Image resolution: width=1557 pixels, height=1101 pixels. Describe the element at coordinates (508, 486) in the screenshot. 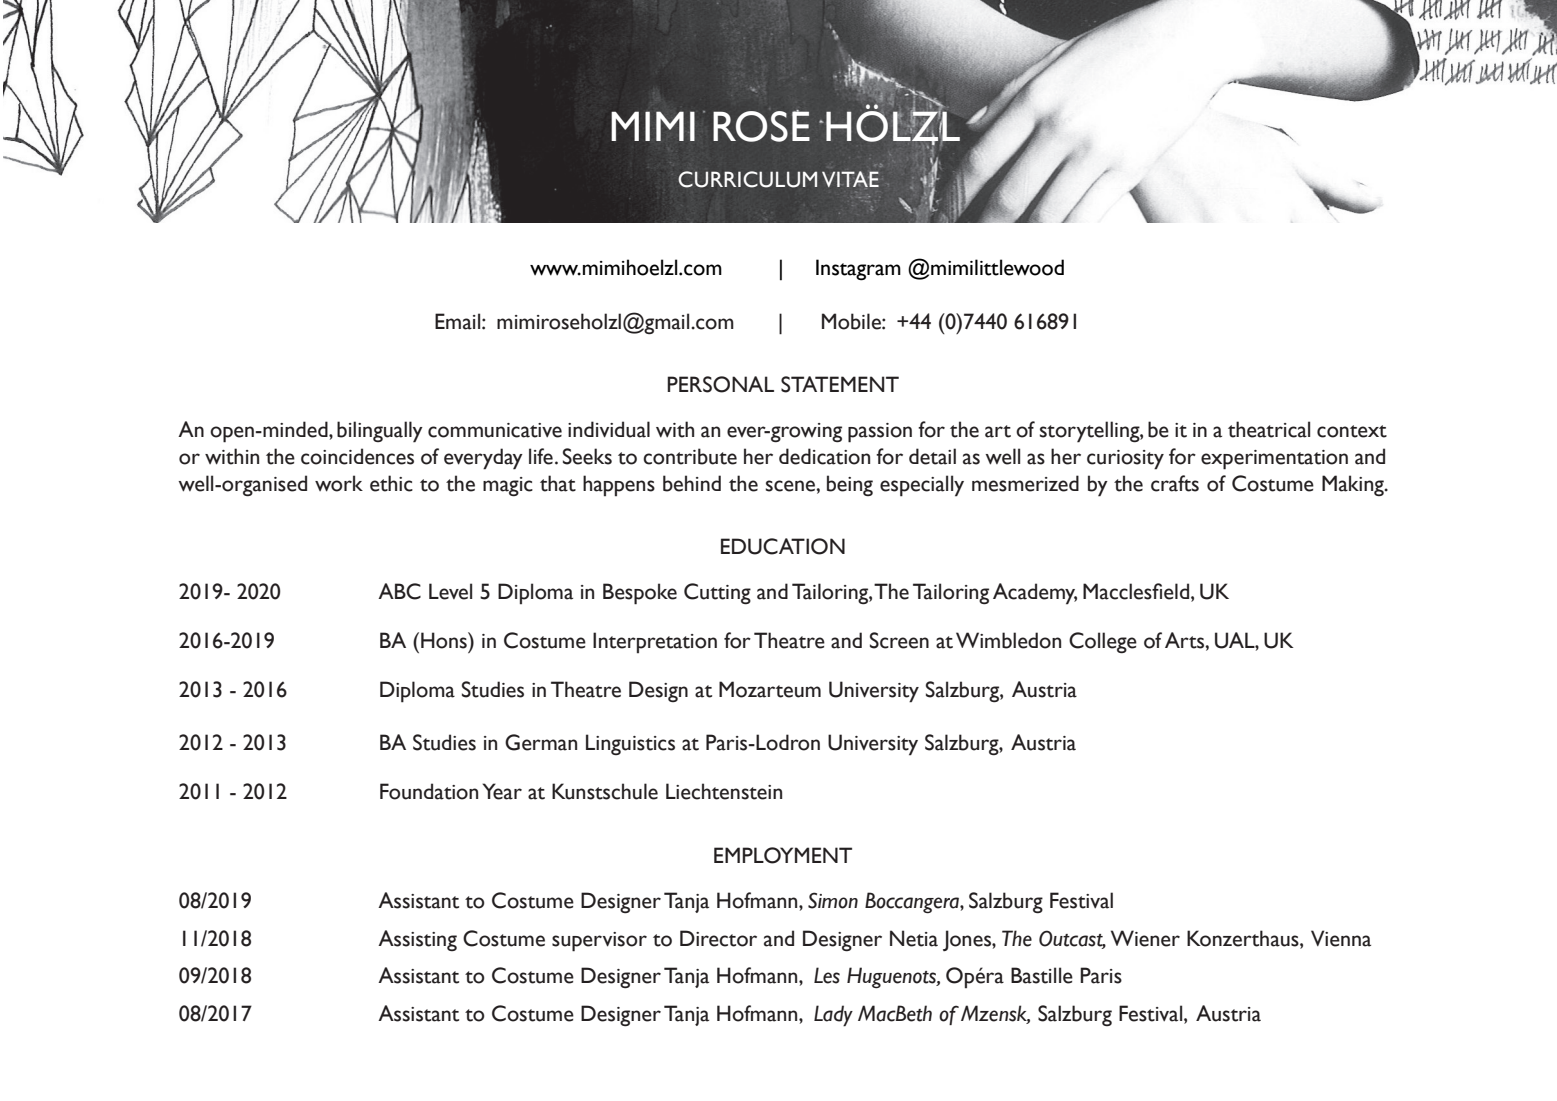

I see `magic` at that location.
